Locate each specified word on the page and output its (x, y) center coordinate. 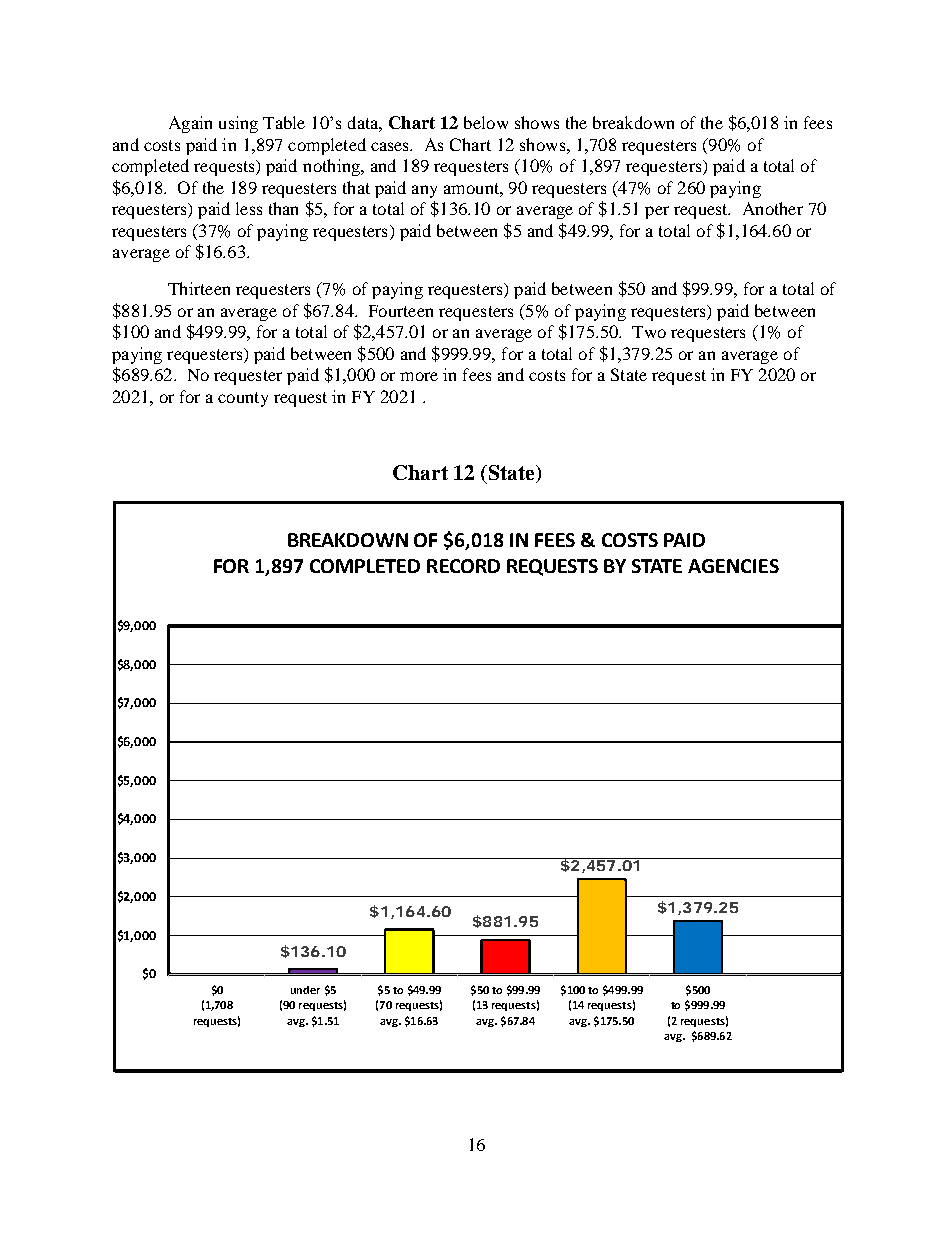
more (419, 376)
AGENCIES (733, 566)
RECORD (463, 566)
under (305, 990)
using (238, 124)
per (657, 212)
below (486, 122)
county (243, 399)
